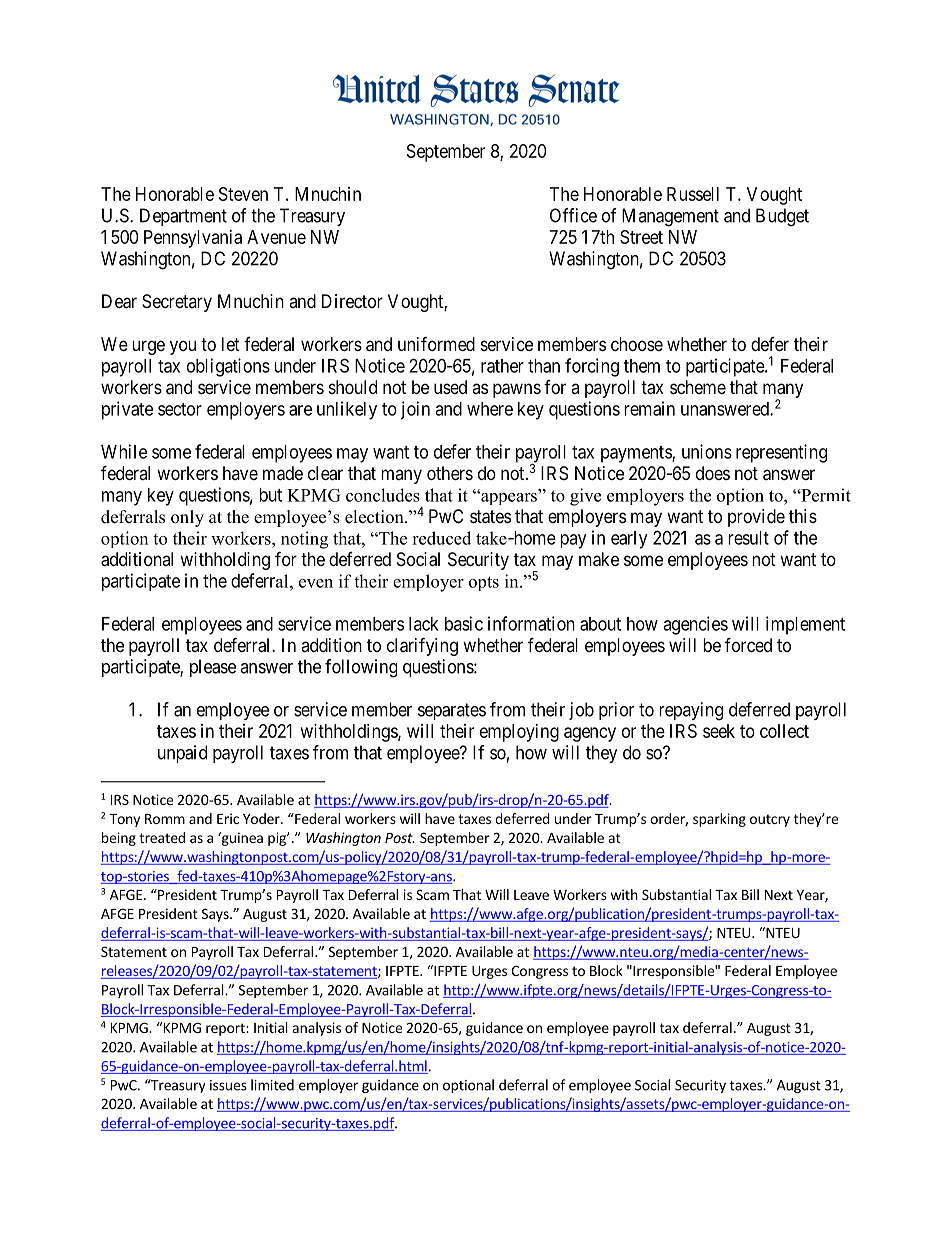  Describe the element at coordinates (182, 754) in the screenshot. I see `unpaid` at that location.
